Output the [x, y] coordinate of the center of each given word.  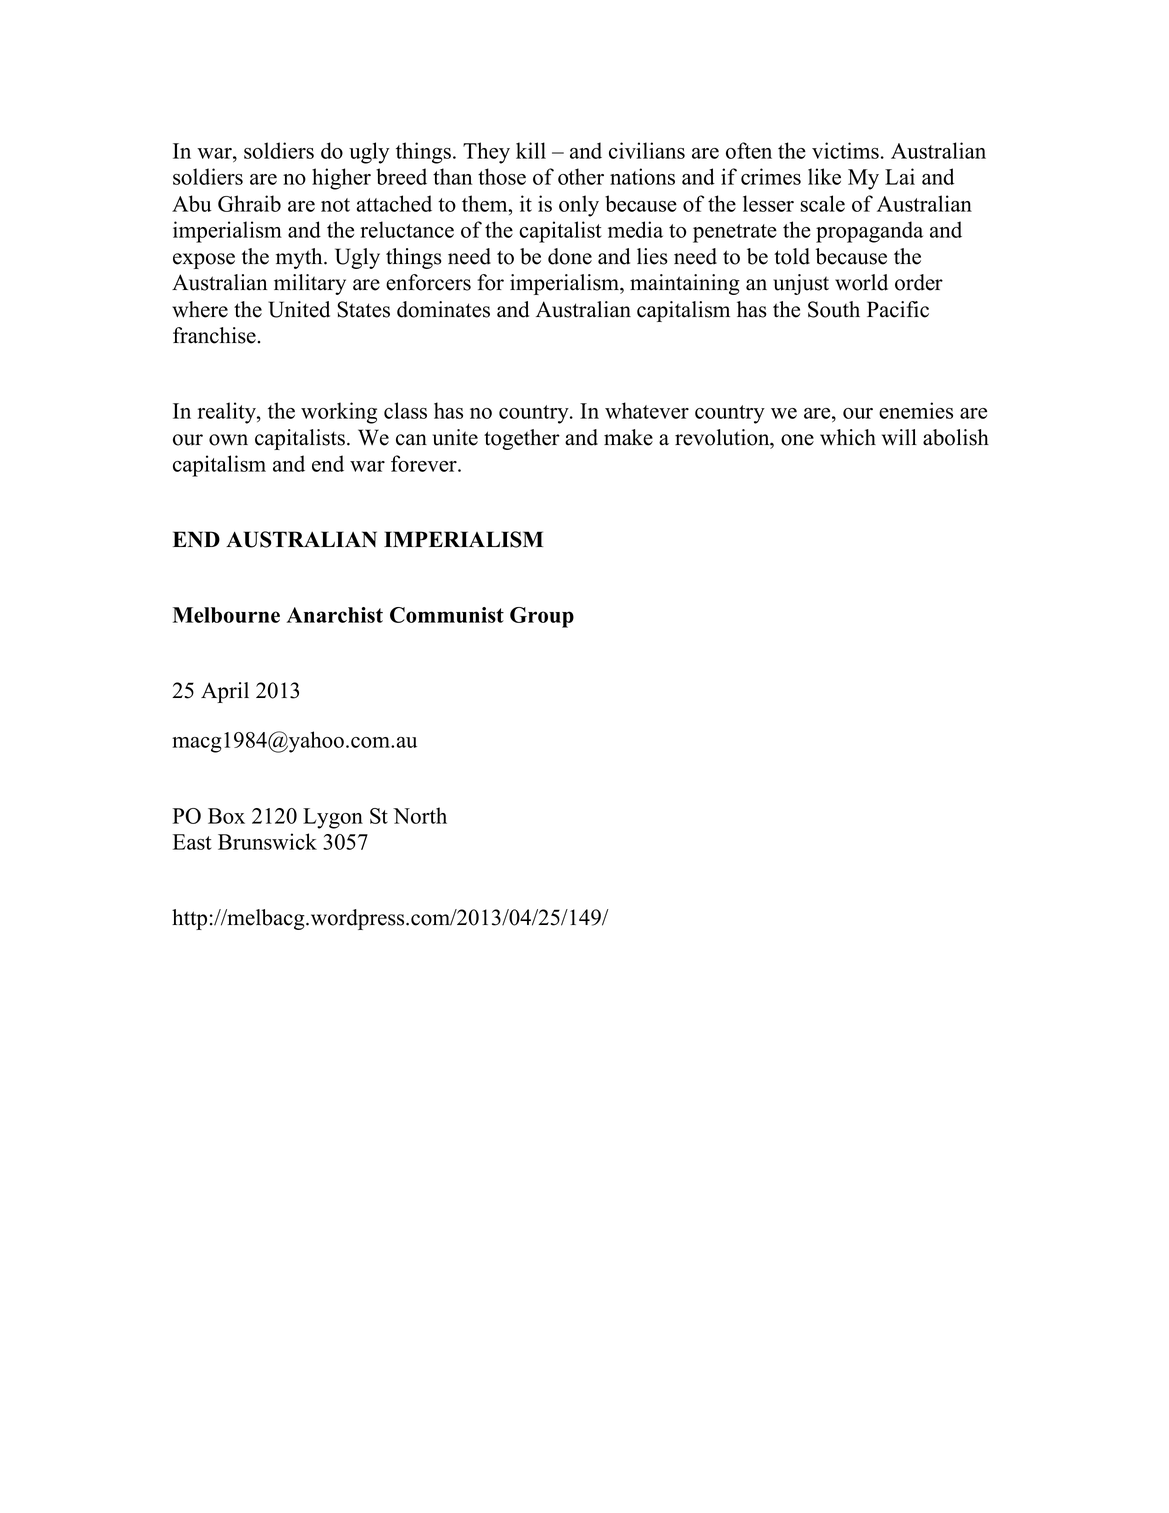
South [834, 309]
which [848, 437]
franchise [214, 335]
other [581, 176]
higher [341, 179]
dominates [443, 309]
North [420, 815]
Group [542, 617]
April [225, 692]
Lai [900, 176]
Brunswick [267, 841]
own [228, 440]
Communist [447, 615]
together [522, 439]
